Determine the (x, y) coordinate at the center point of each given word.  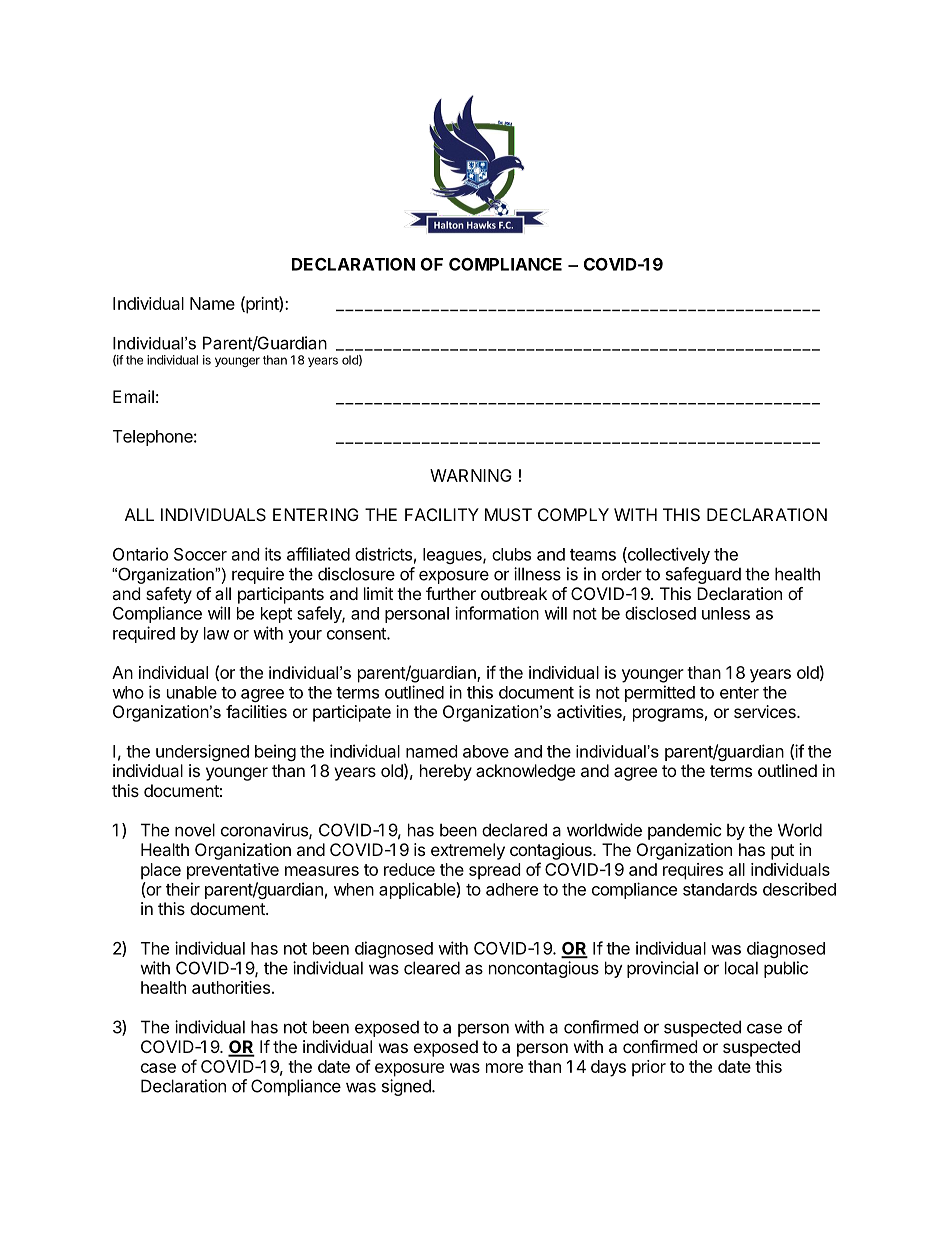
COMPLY (573, 514)
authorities (231, 987)
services (766, 711)
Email (133, 396)
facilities (256, 711)
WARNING (471, 475)
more (504, 1068)
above (486, 751)
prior (649, 1068)
